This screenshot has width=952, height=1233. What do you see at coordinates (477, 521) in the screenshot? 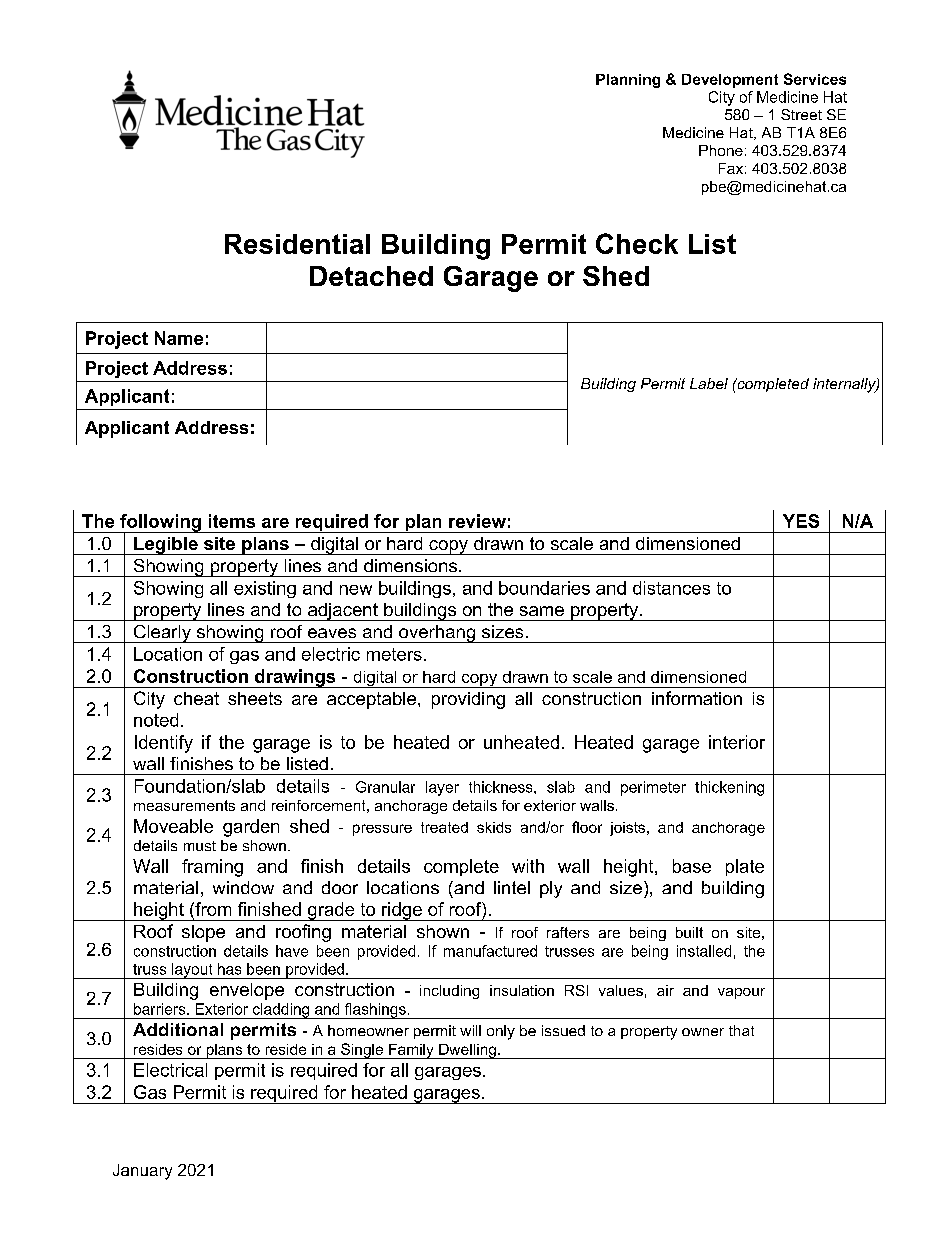
I see `review` at bounding box center [477, 521].
